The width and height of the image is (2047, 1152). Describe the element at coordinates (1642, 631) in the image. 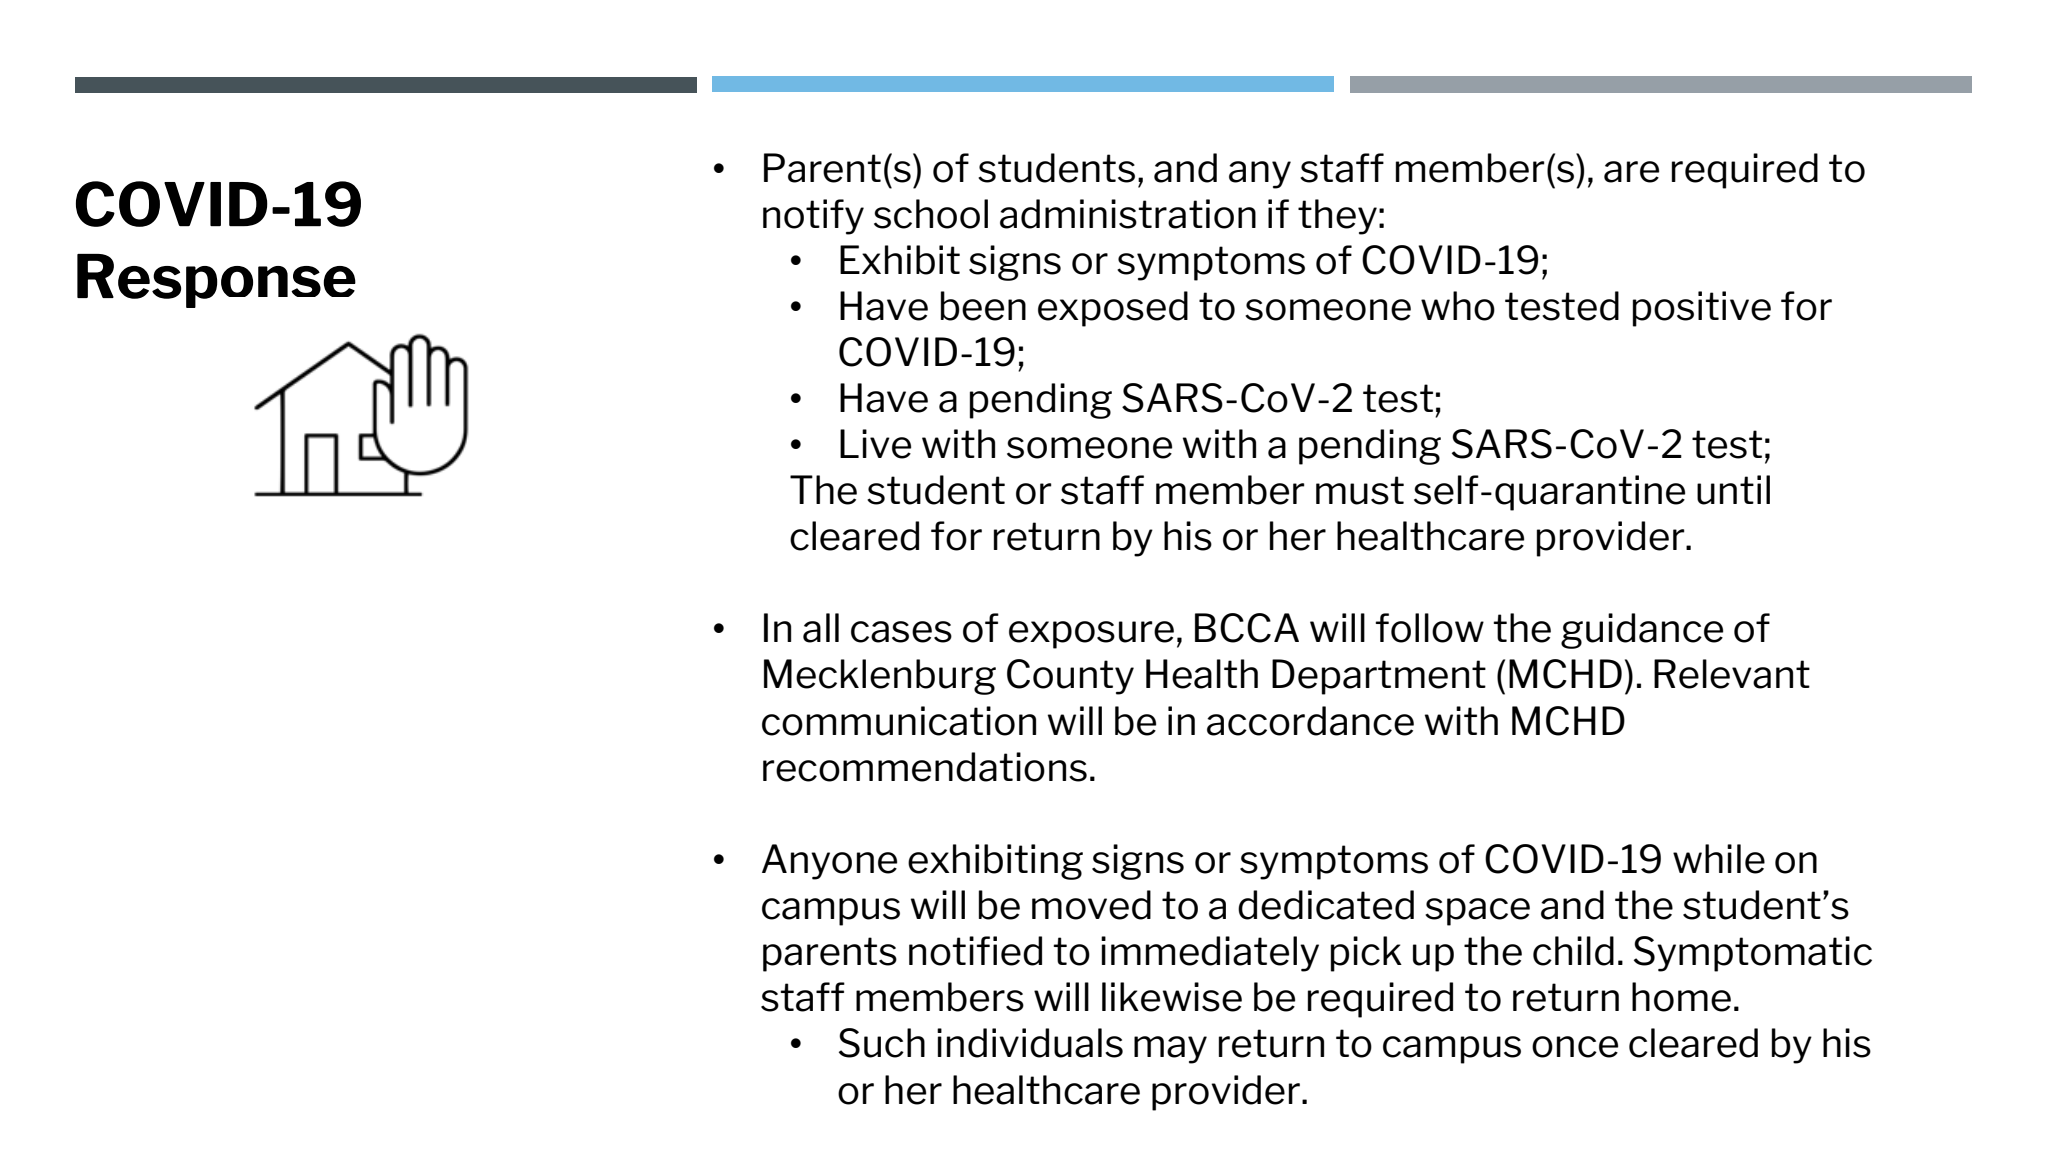

I see `guidance` at that location.
